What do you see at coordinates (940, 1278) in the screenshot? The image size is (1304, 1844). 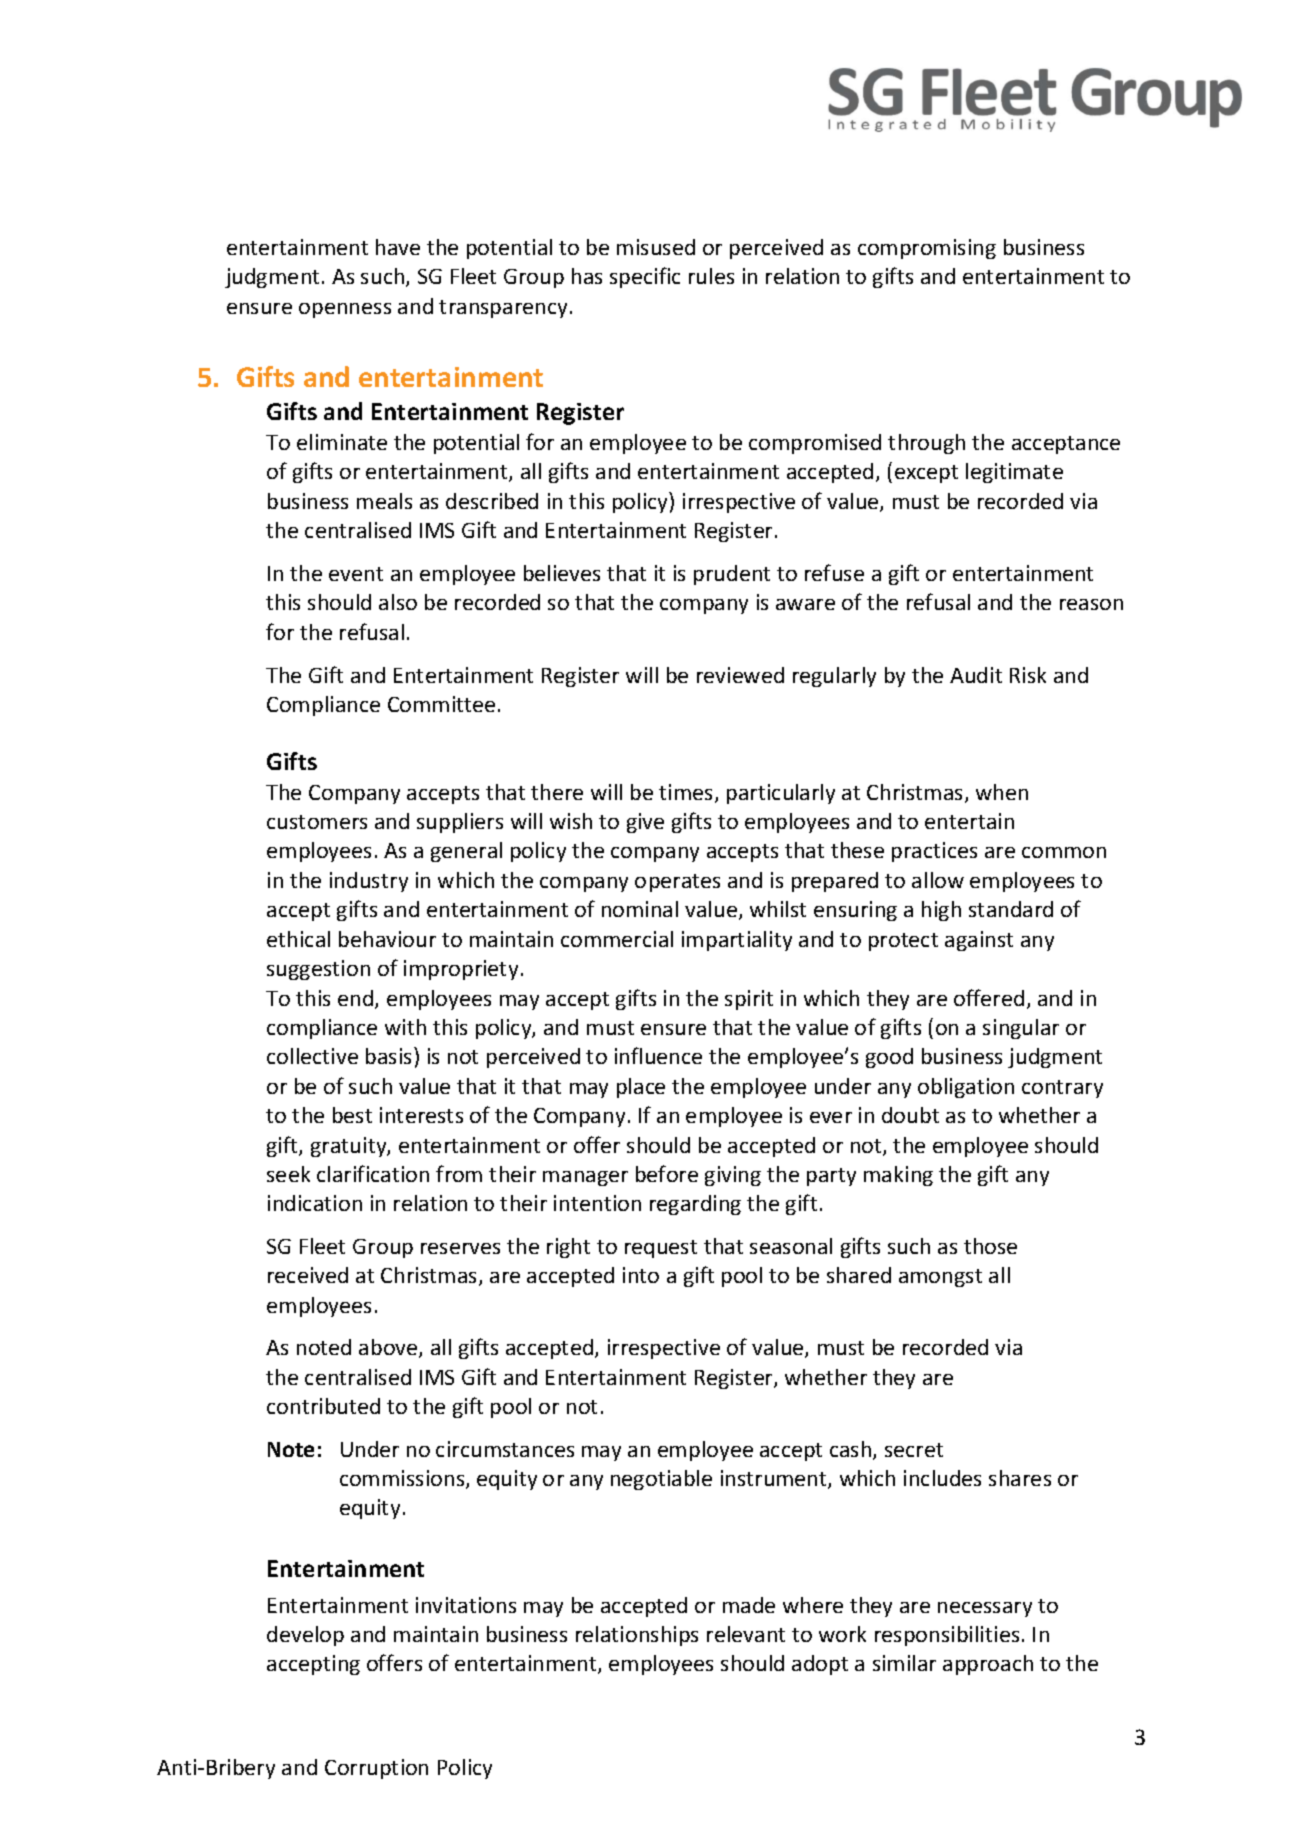 I see `amongst` at bounding box center [940, 1278].
